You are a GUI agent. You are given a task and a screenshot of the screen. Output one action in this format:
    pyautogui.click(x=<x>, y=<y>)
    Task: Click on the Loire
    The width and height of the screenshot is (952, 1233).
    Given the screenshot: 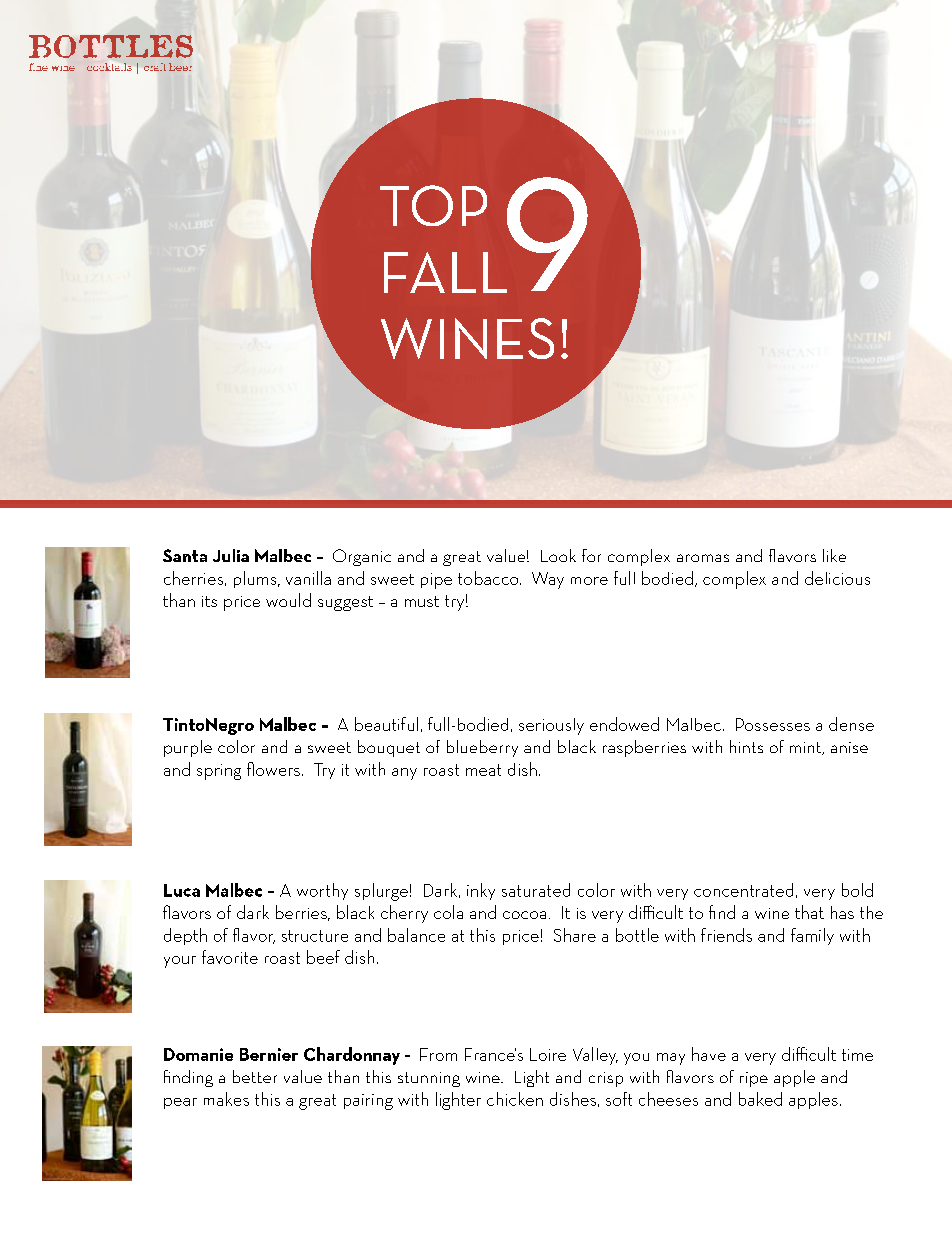 What is the action you would take?
    pyautogui.click(x=548, y=1054)
